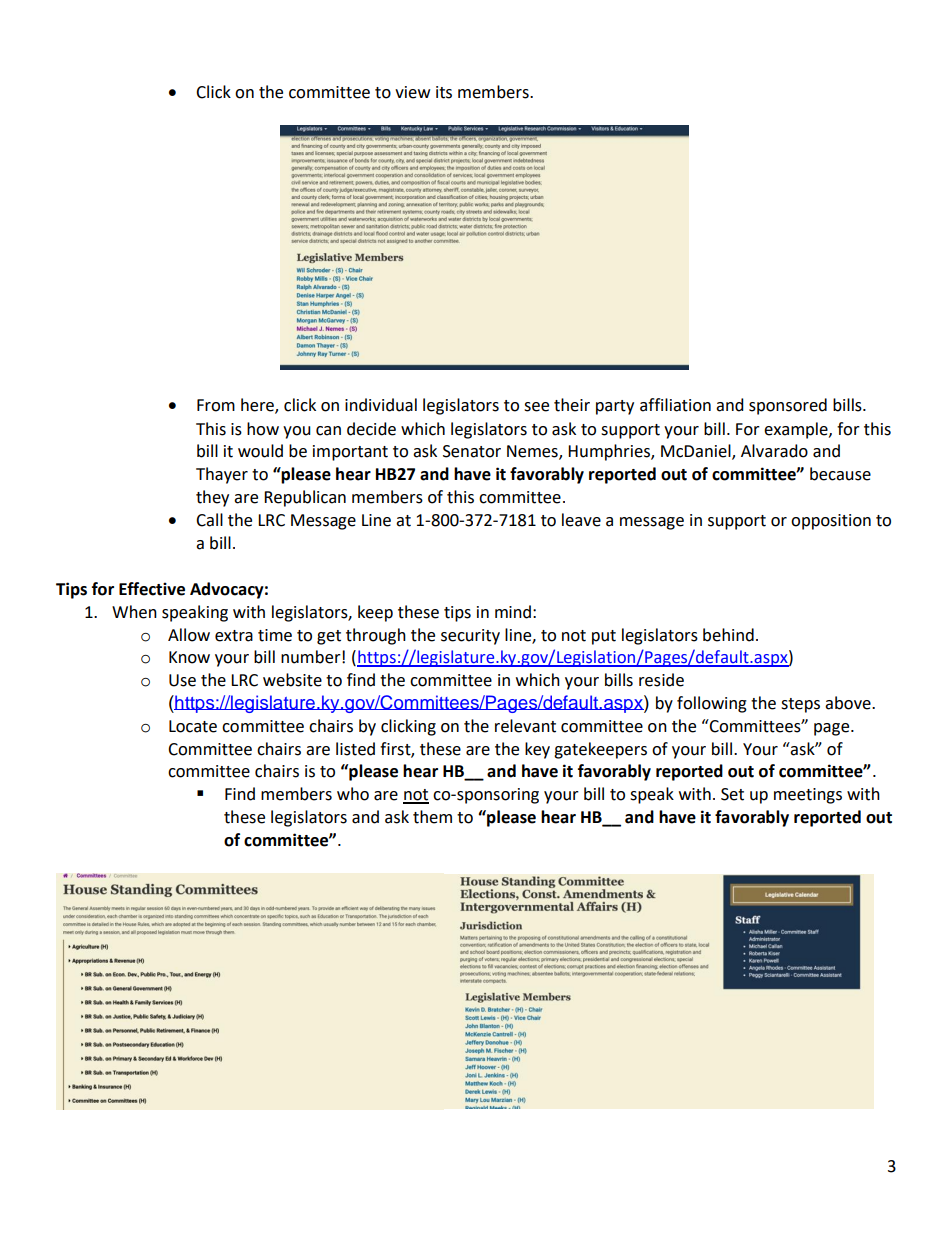 The height and width of the screenshot is (1233, 952). Describe the element at coordinates (797, 430) in the screenshot. I see `example` at that location.
